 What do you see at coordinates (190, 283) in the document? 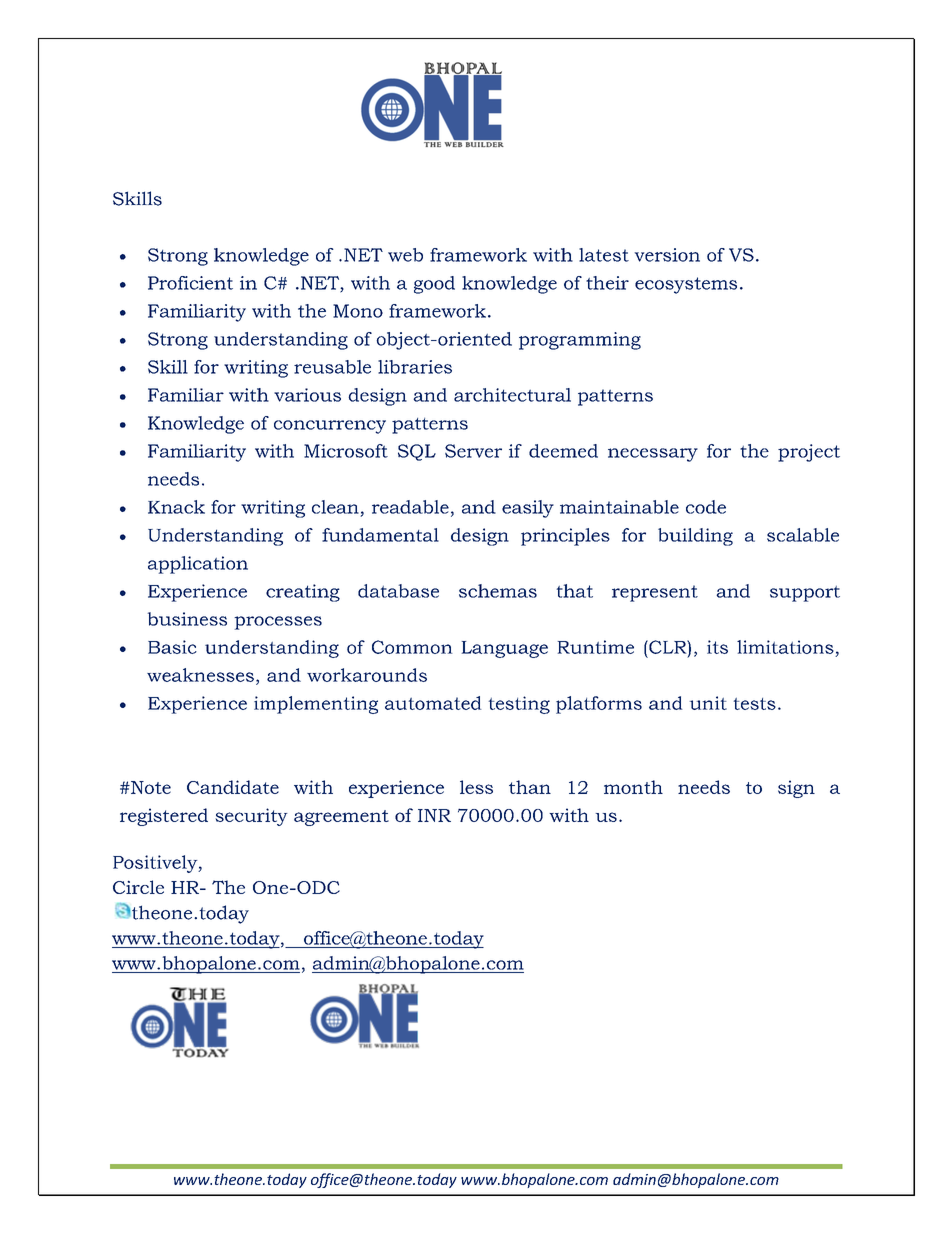
I see `Proficient` at bounding box center [190, 283].
